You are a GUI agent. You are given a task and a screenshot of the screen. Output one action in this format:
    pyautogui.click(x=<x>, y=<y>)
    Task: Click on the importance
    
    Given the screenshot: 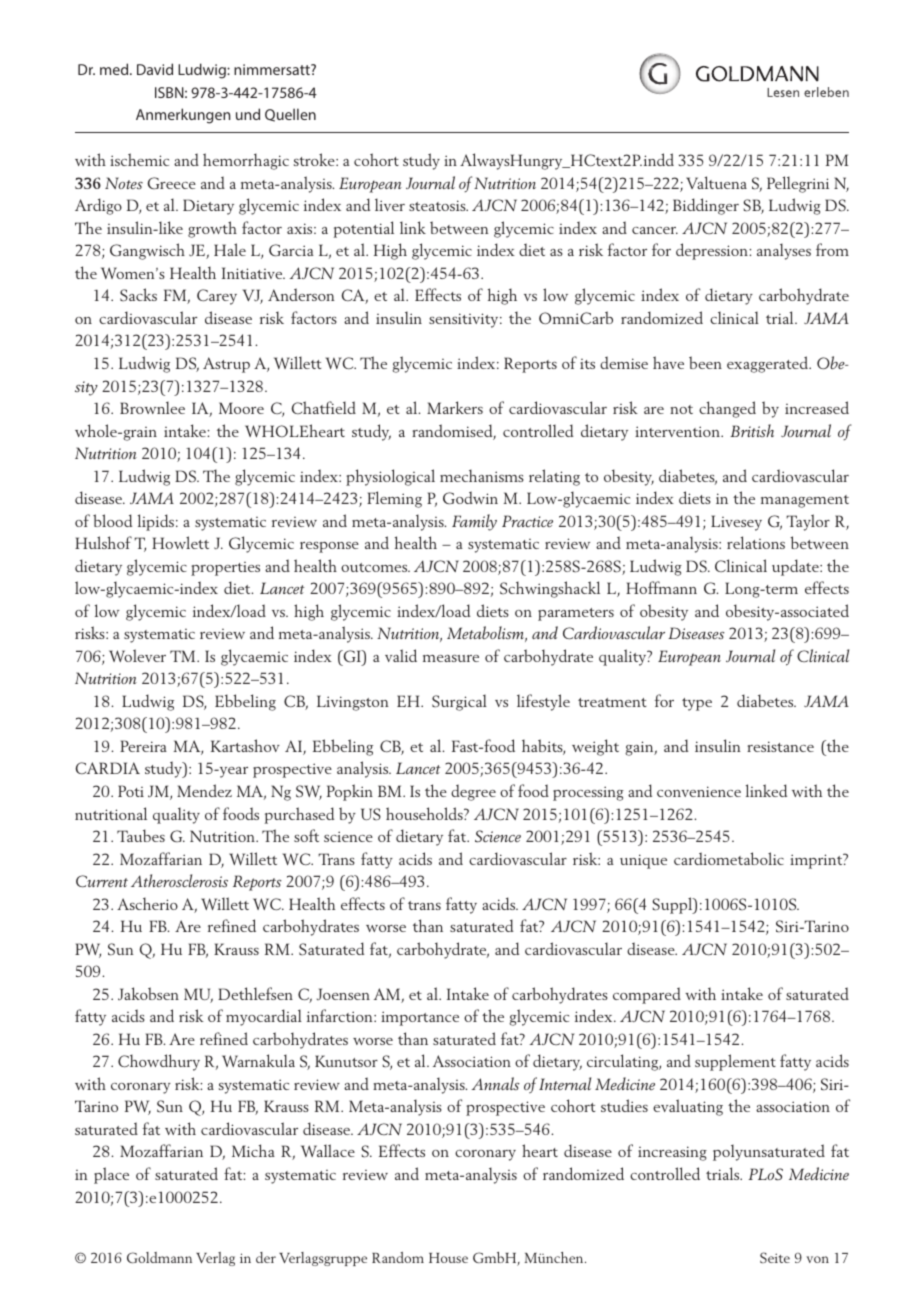 What is the action you would take?
    pyautogui.click(x=420, y=1018)
